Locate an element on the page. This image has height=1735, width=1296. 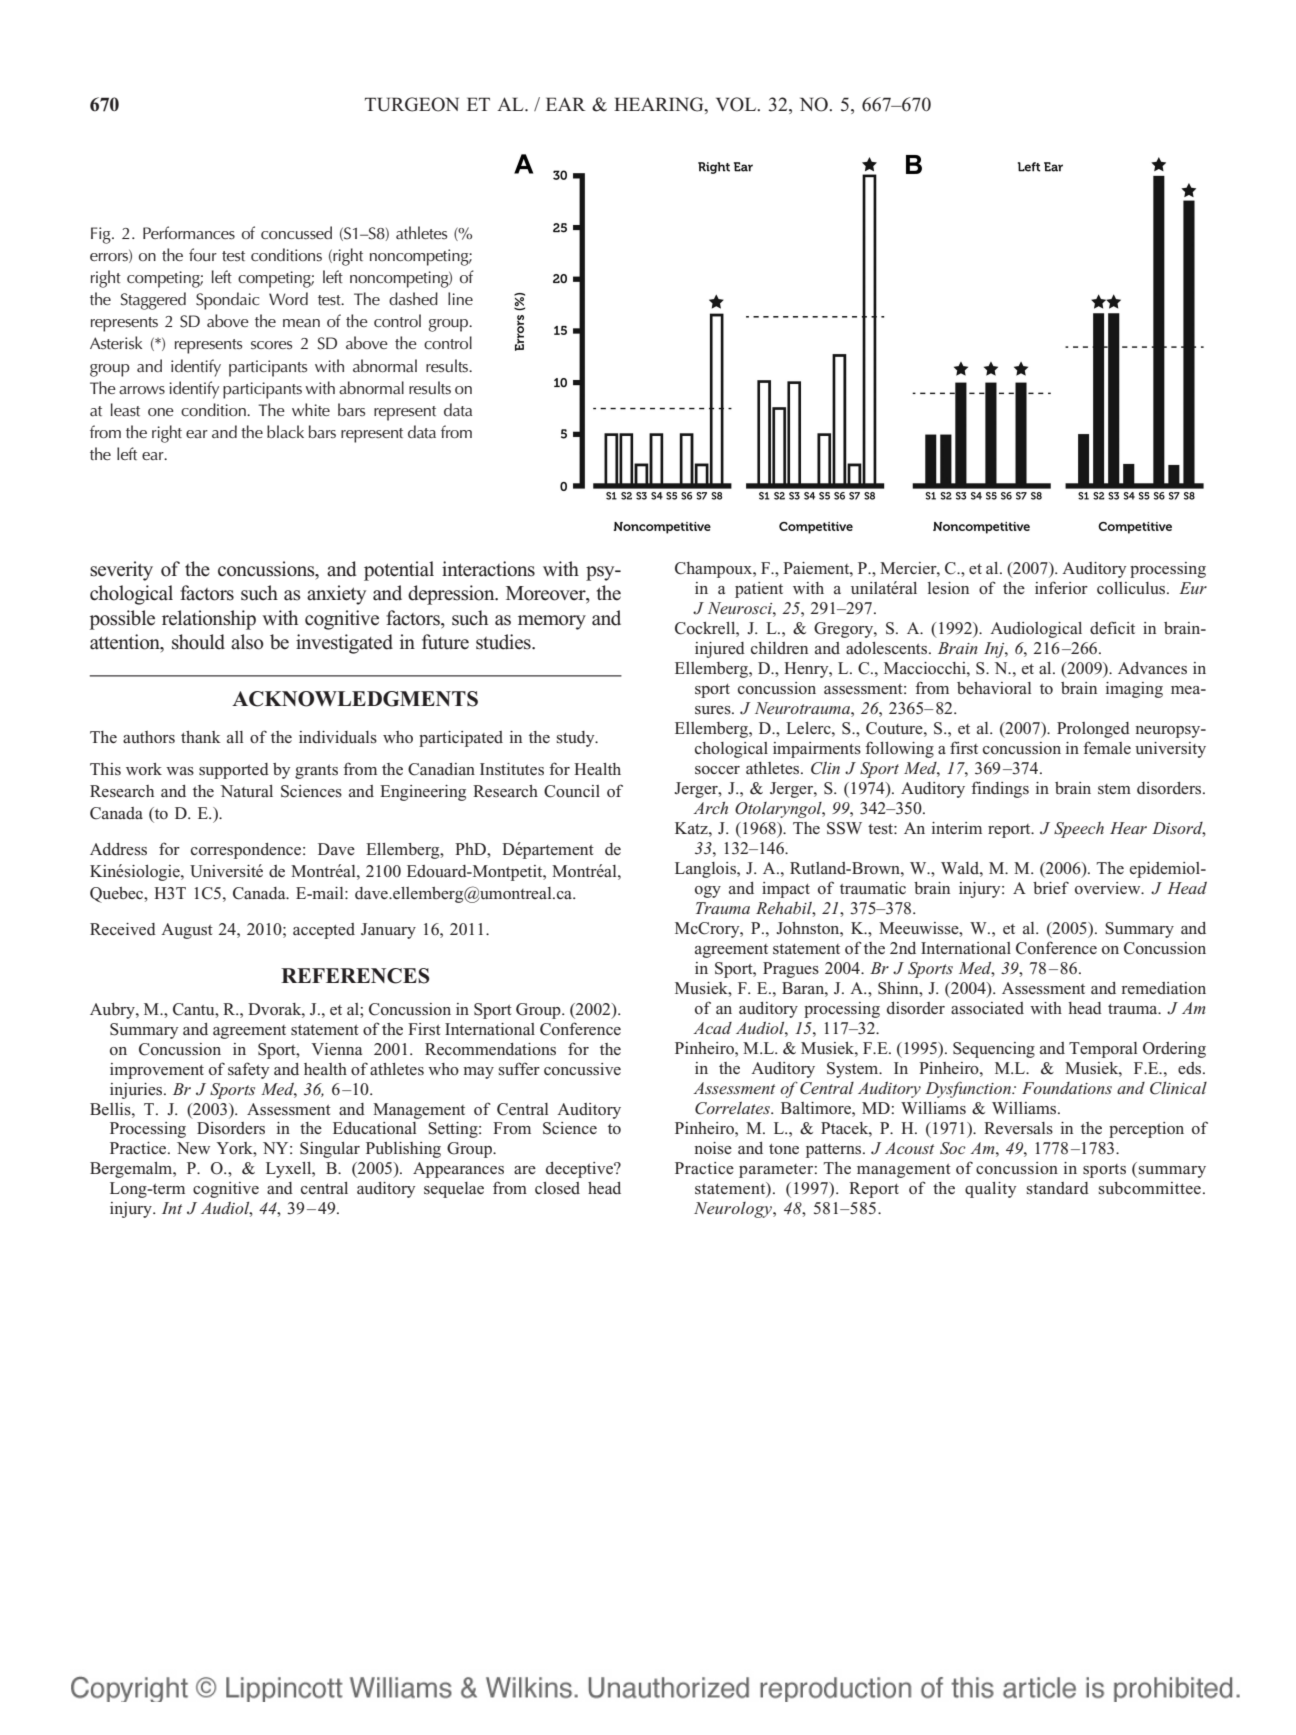
VOL is located at coordinates (737, 104).
